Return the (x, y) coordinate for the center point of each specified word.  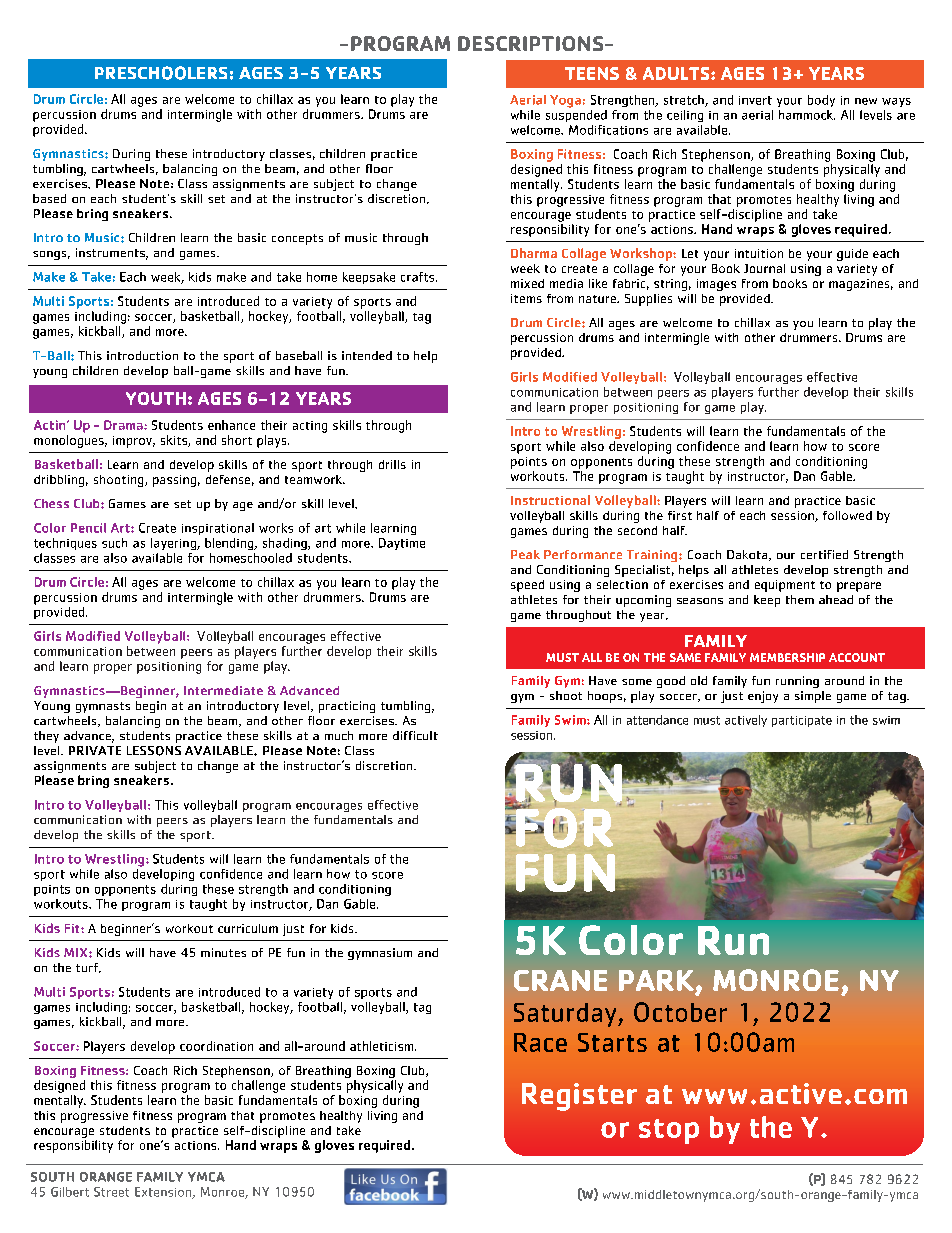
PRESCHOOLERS (161, 73)
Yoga (565, 101)
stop (669, 1131)
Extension (164, 1193)
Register (579, 1097)
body (821, 101)
